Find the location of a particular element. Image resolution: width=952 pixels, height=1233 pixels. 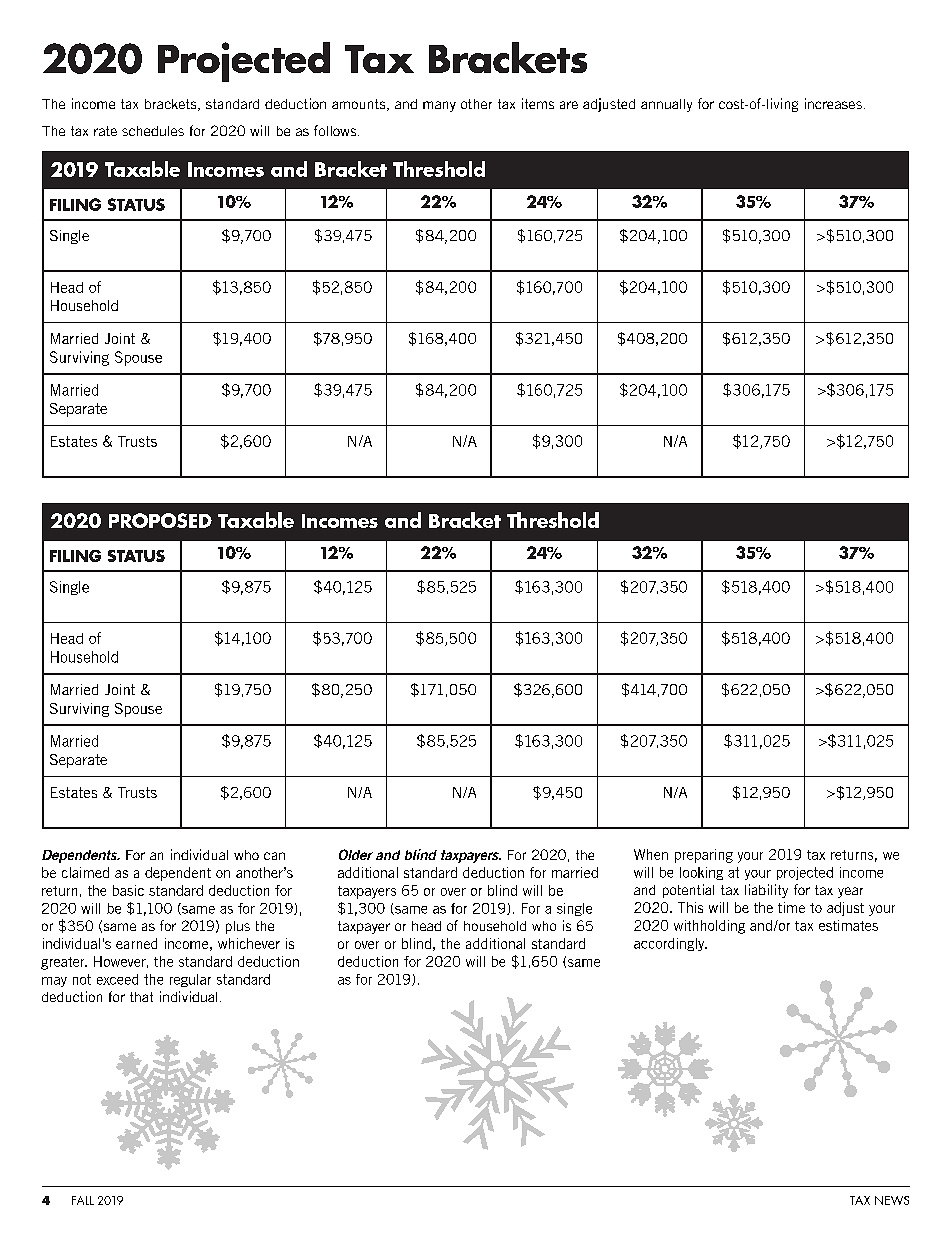

time is located at coordinates (791, 907).
